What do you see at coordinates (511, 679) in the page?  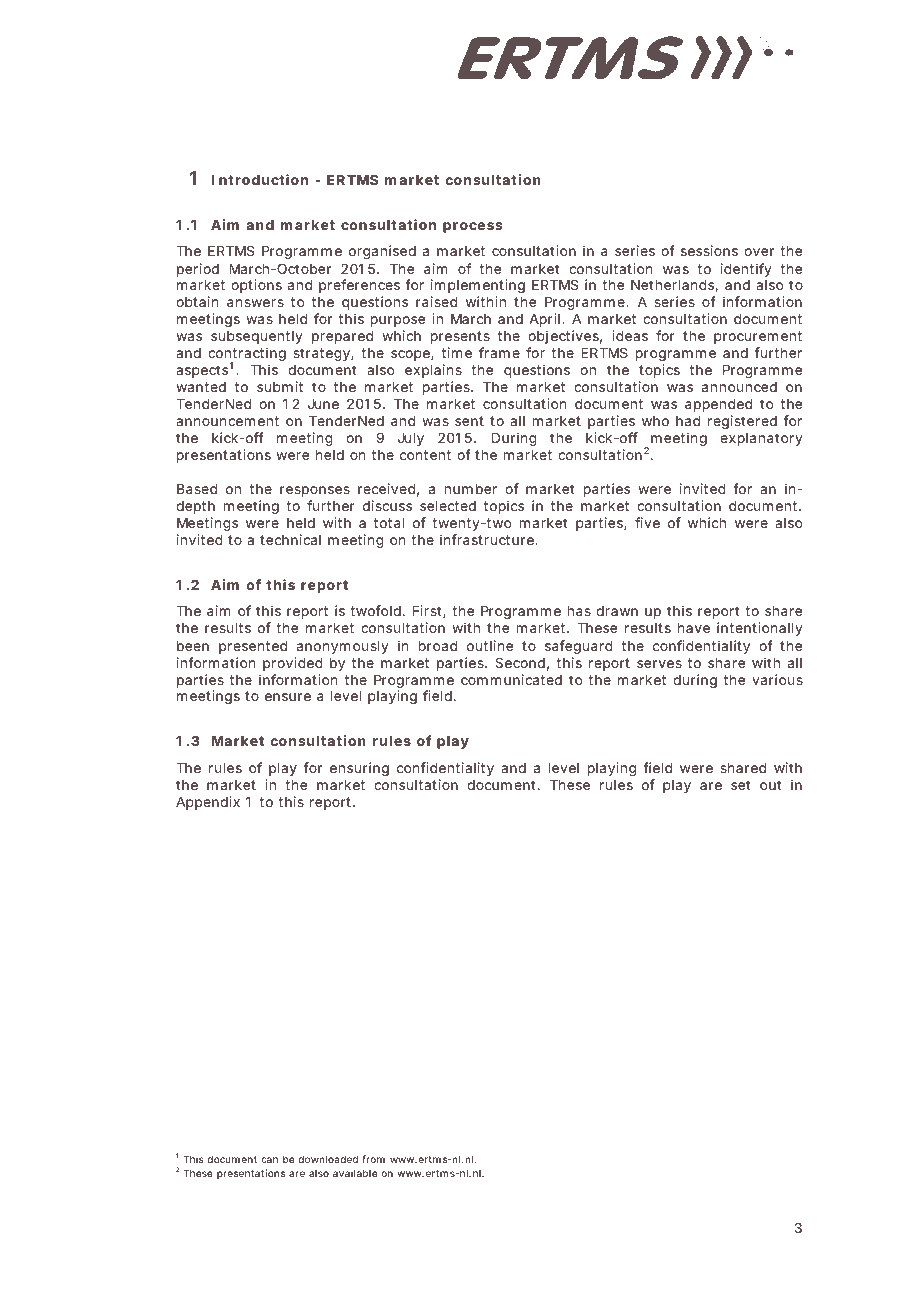 I see `communicated` at bounding box center [511, 679].
